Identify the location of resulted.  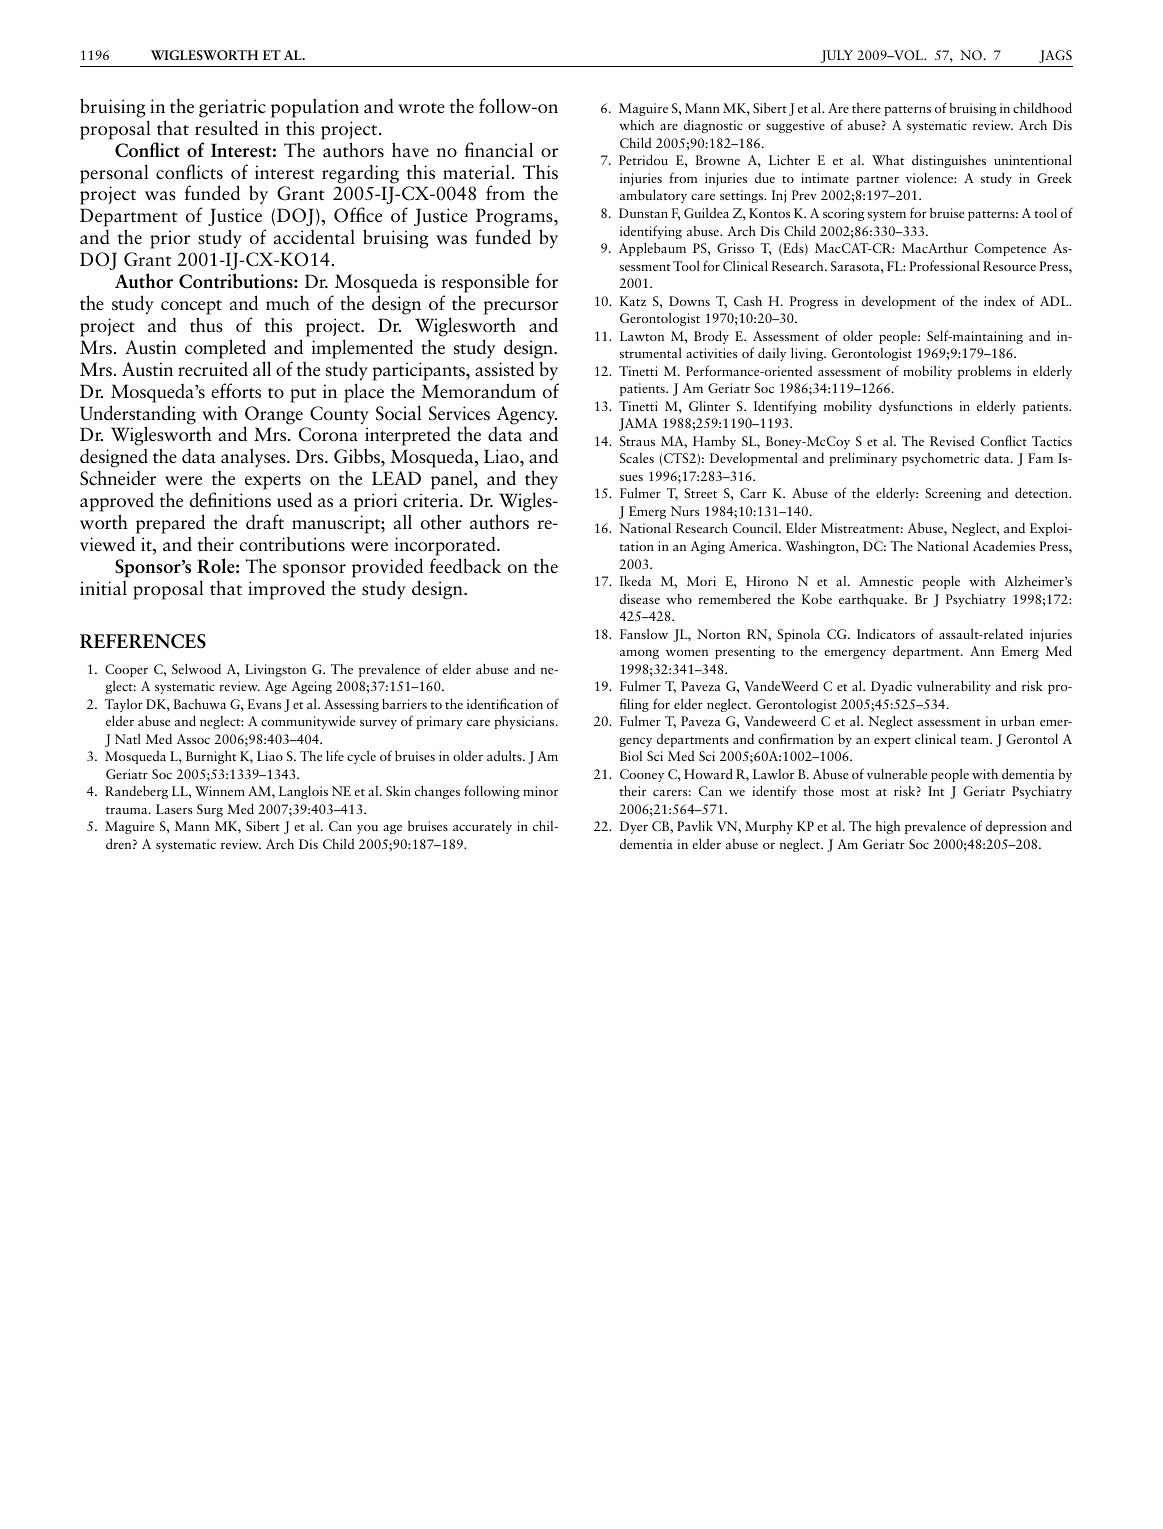
(226, 128).
